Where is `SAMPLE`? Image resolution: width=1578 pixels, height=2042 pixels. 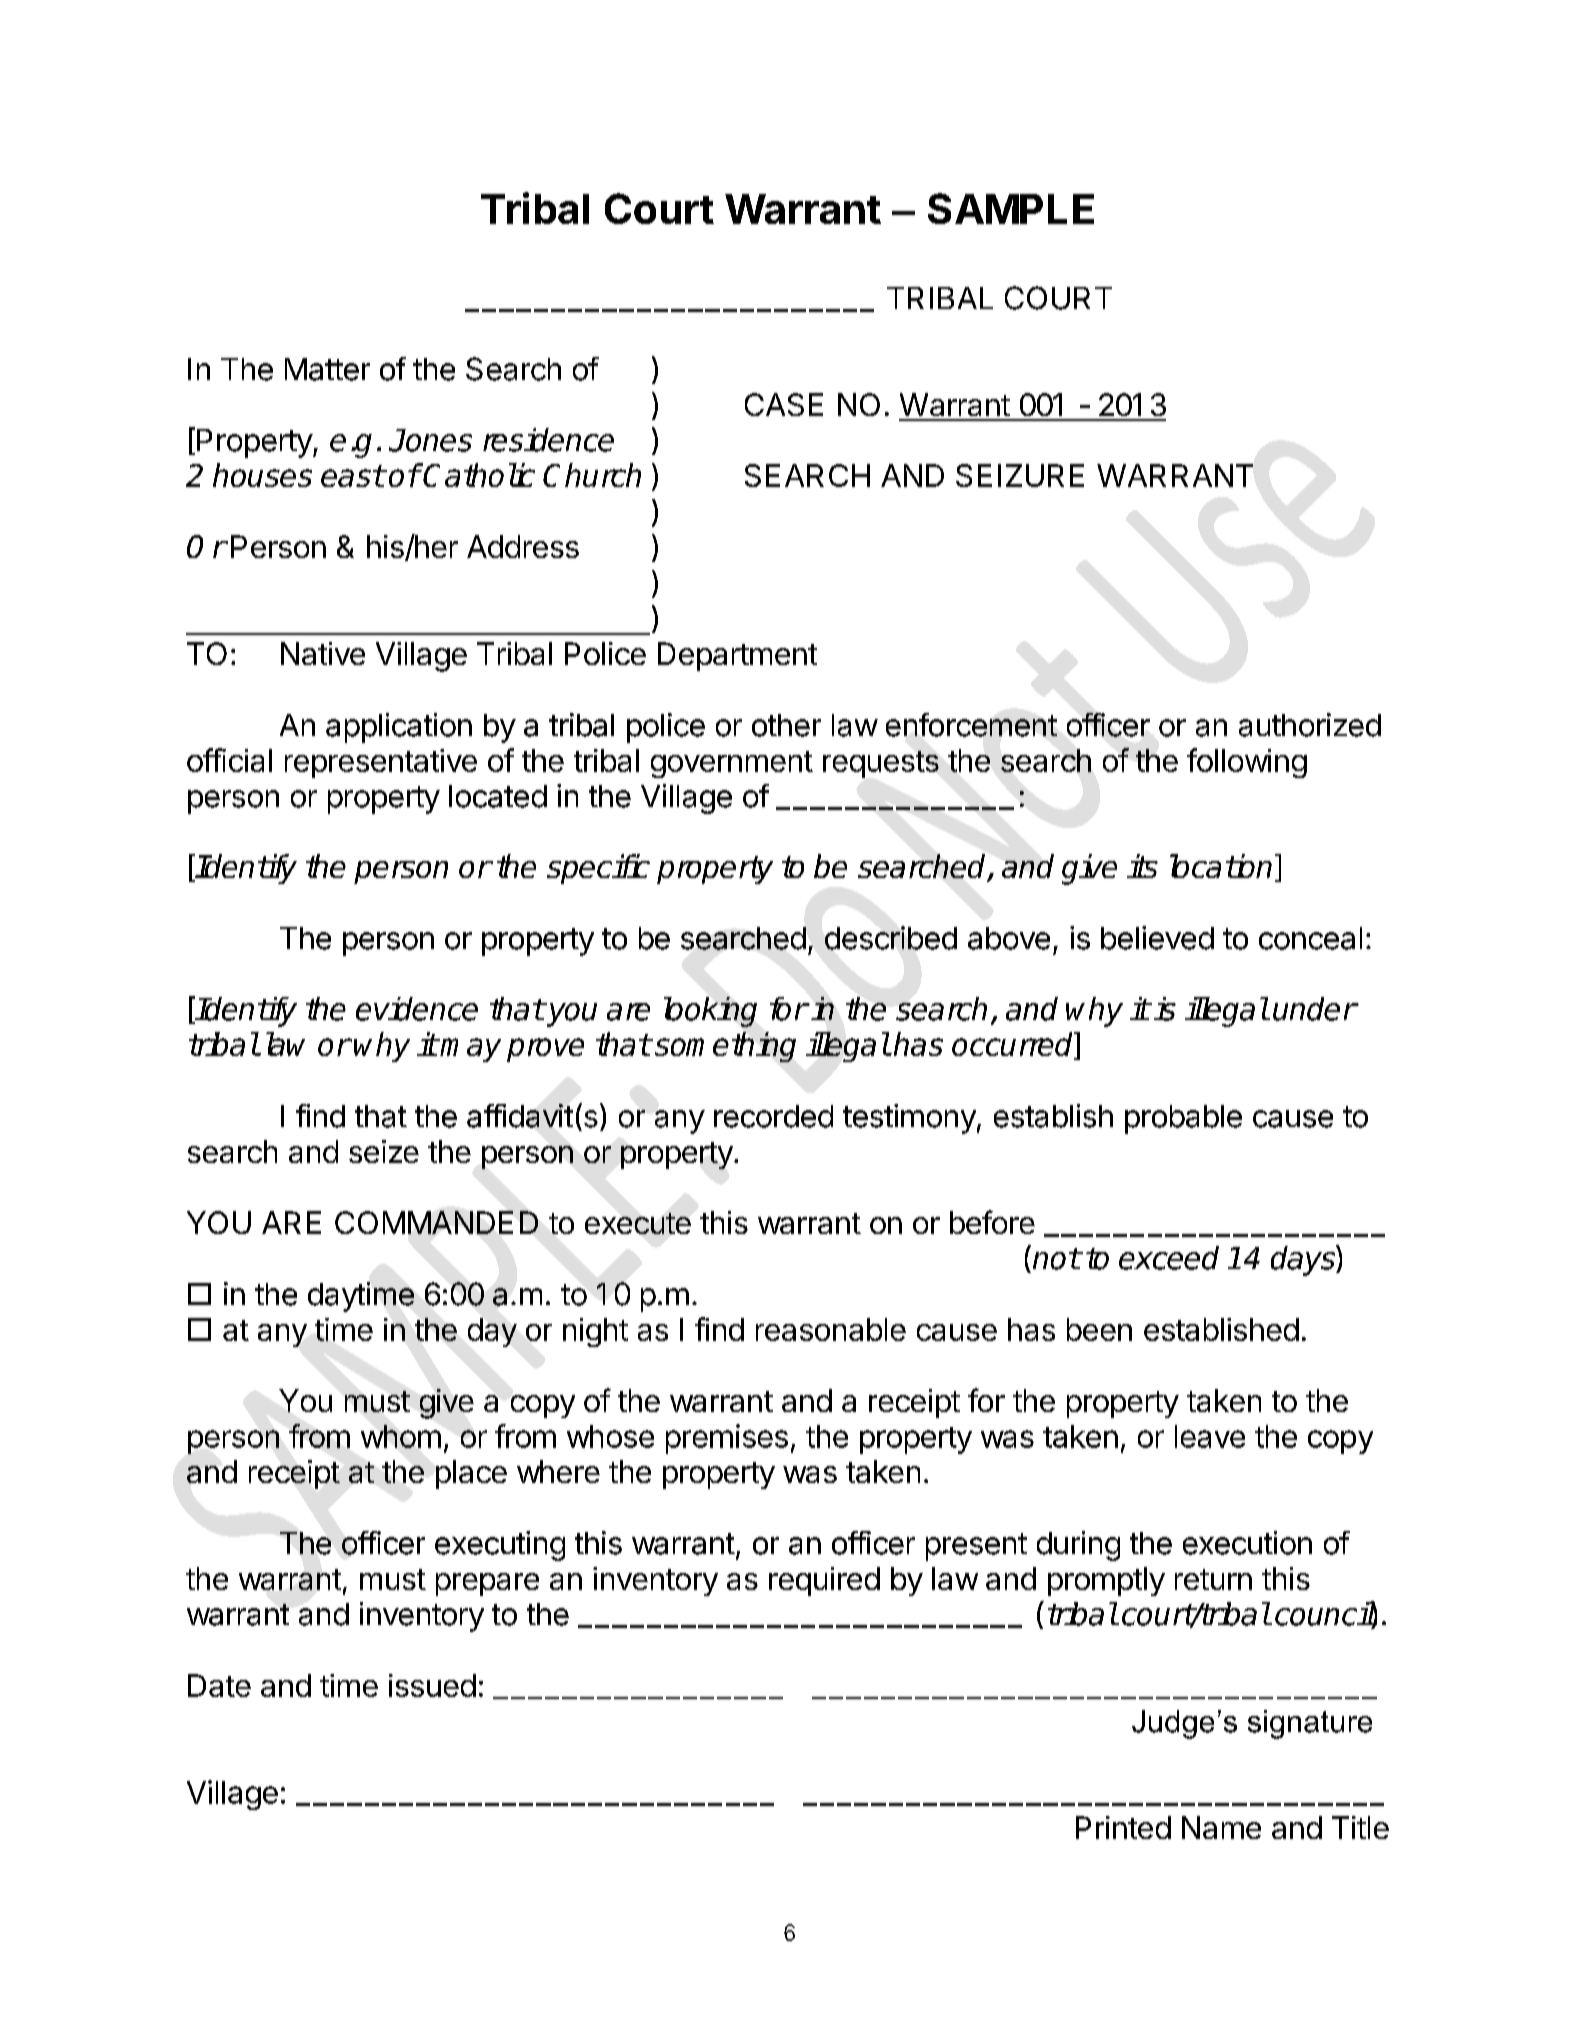 SAMPLE is located at coordinates (1011, 208).
